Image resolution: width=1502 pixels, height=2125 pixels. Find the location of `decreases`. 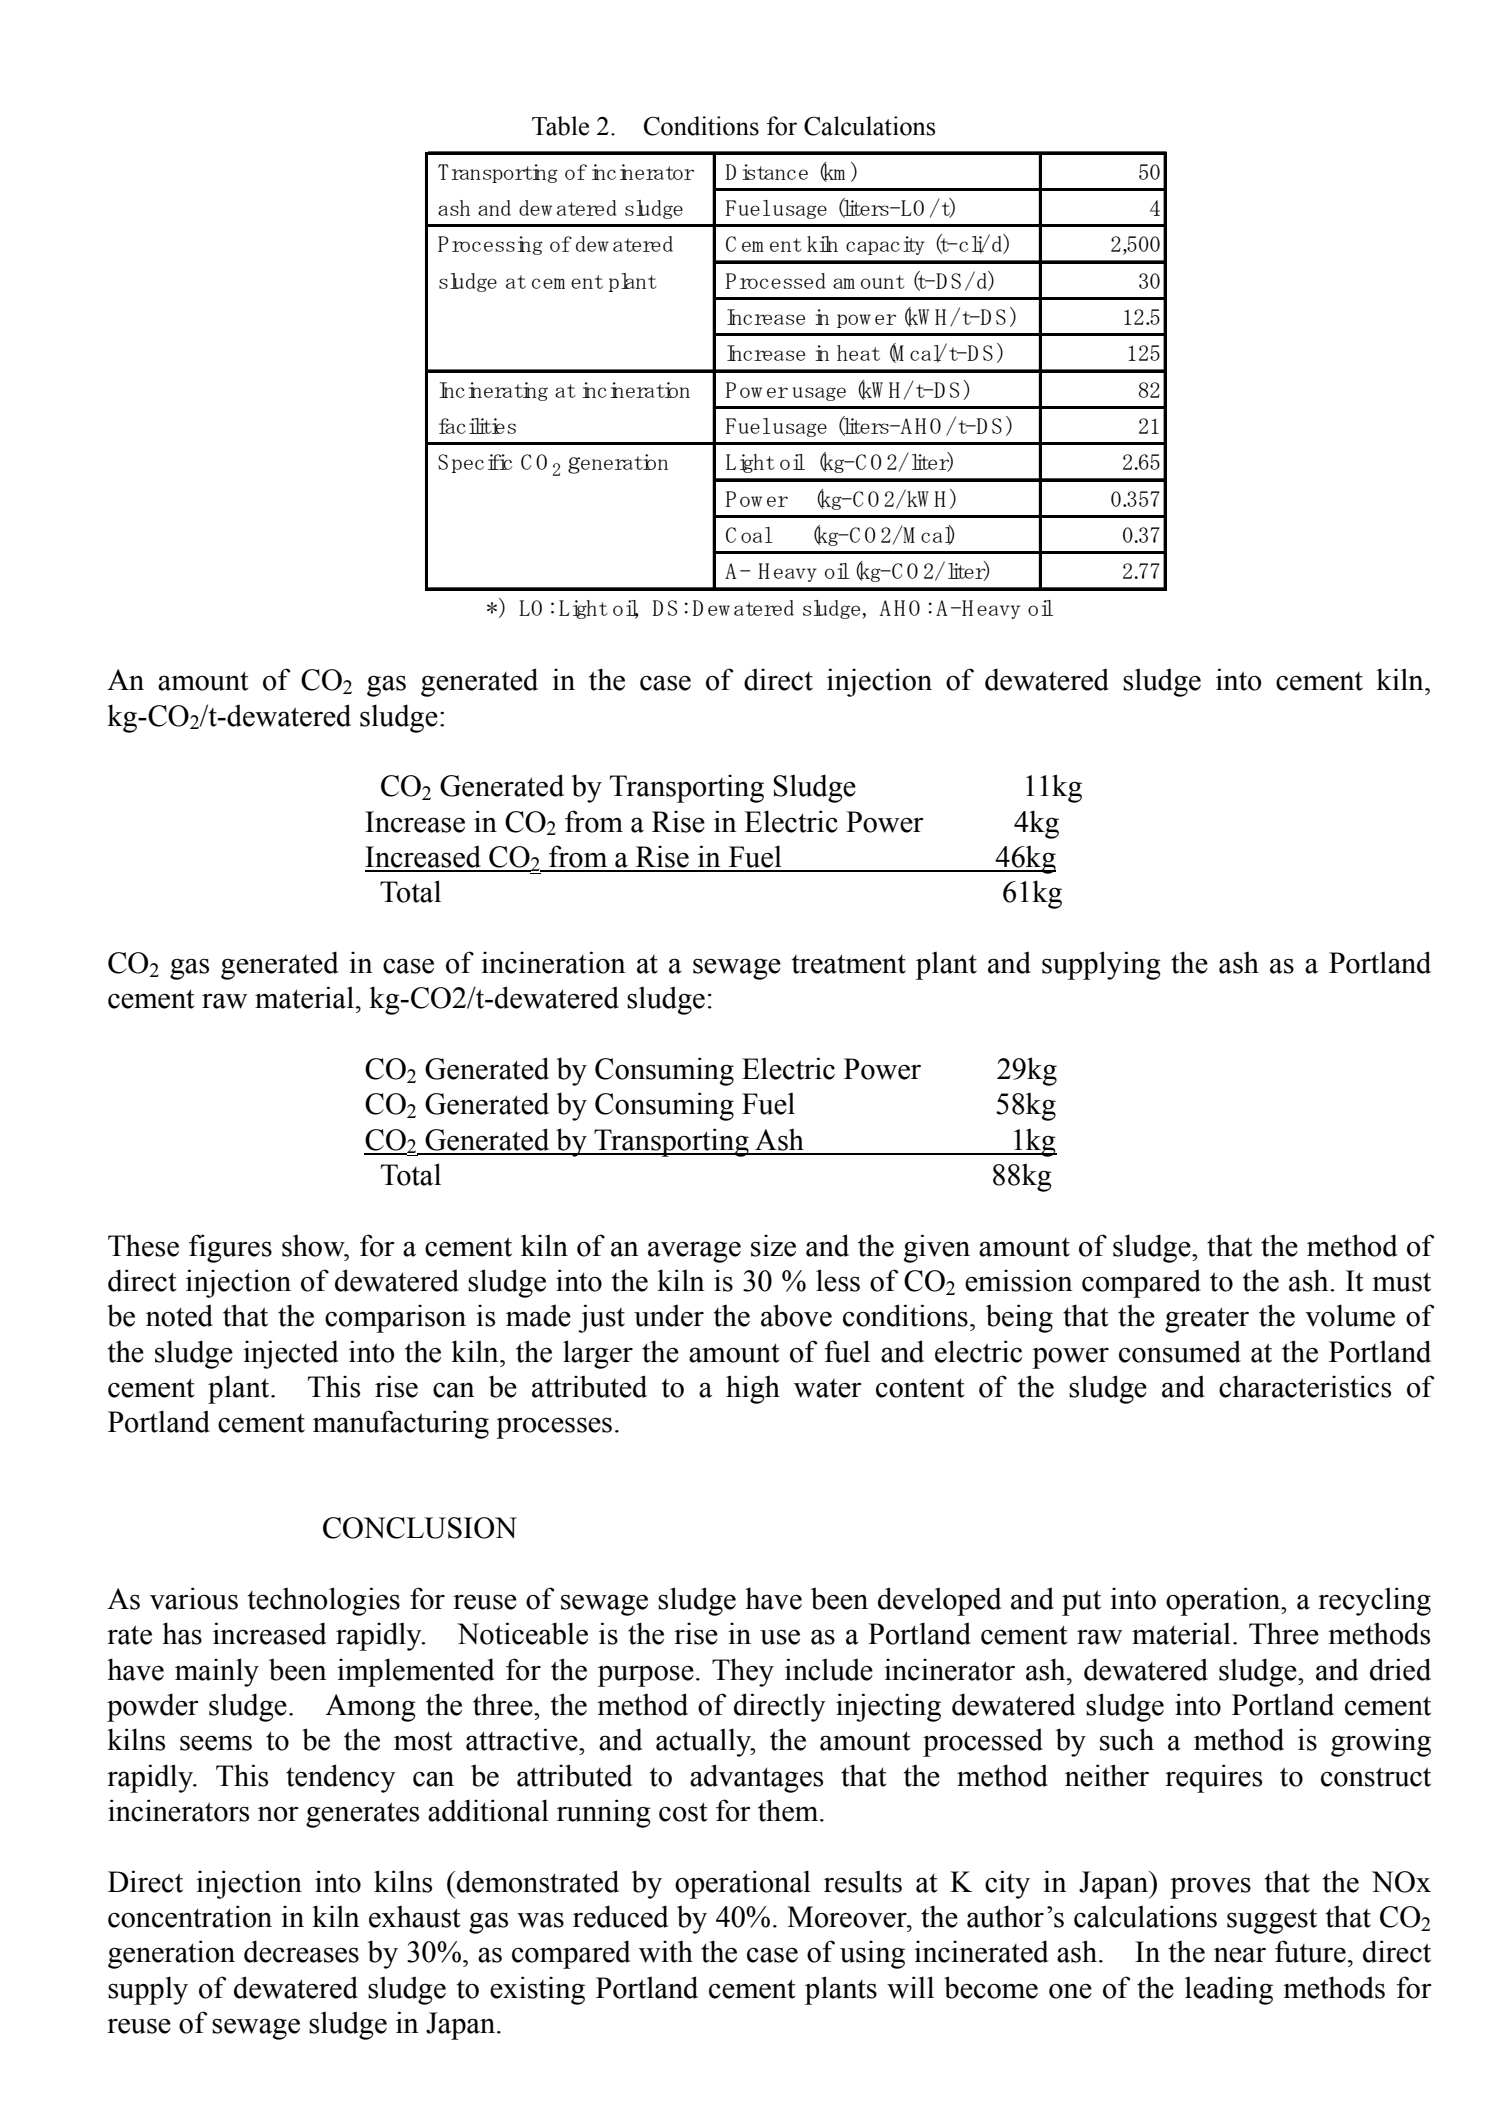

decreases is located at coordinates (301, 1951).
